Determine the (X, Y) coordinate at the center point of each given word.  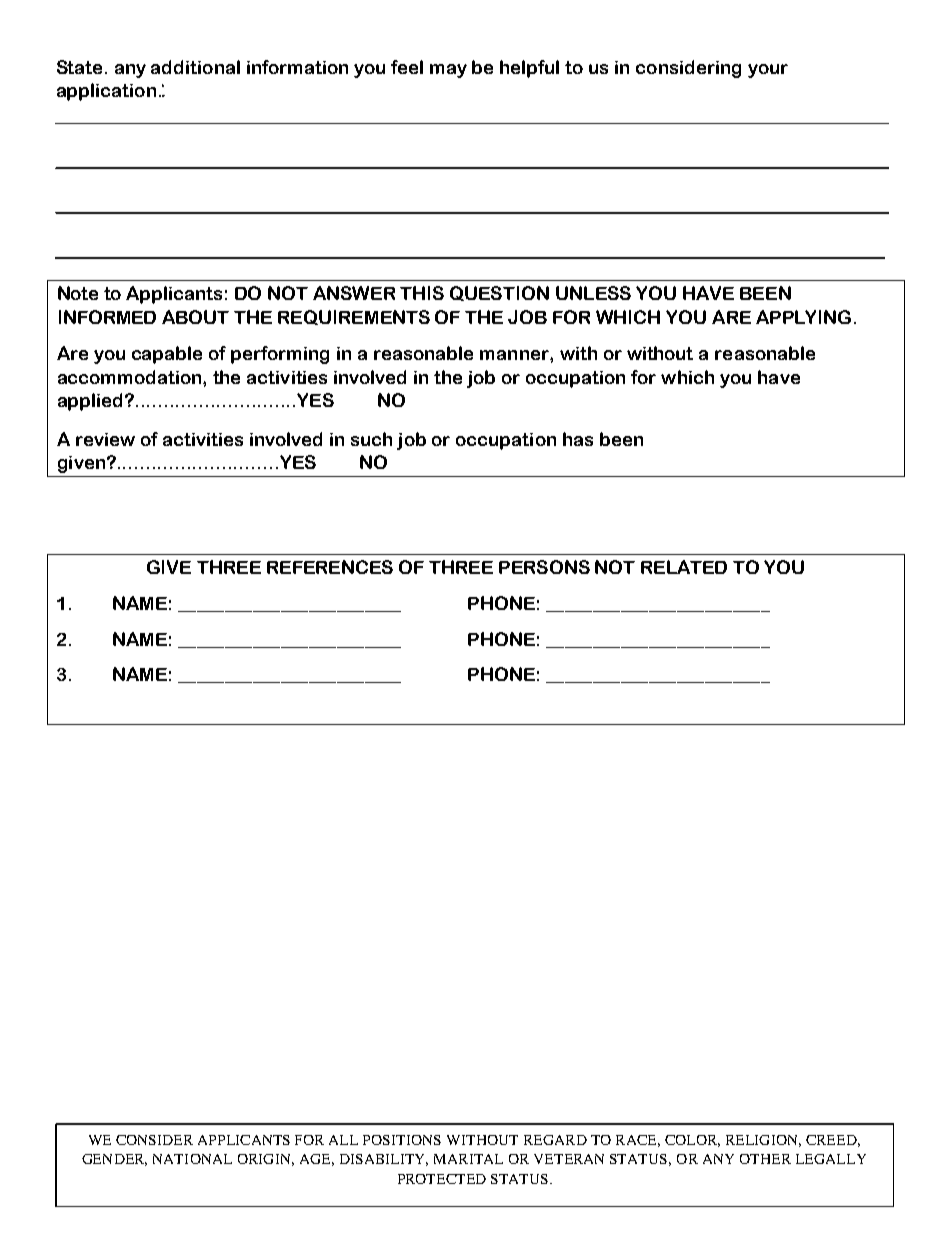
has (578, 439)
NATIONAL (192, 1159)
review (105, 439)
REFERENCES (330, 567)
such (371, 439)
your (768, 71)
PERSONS (544, 567)
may (448, 71)
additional (195, 67)
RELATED (684, 567)
